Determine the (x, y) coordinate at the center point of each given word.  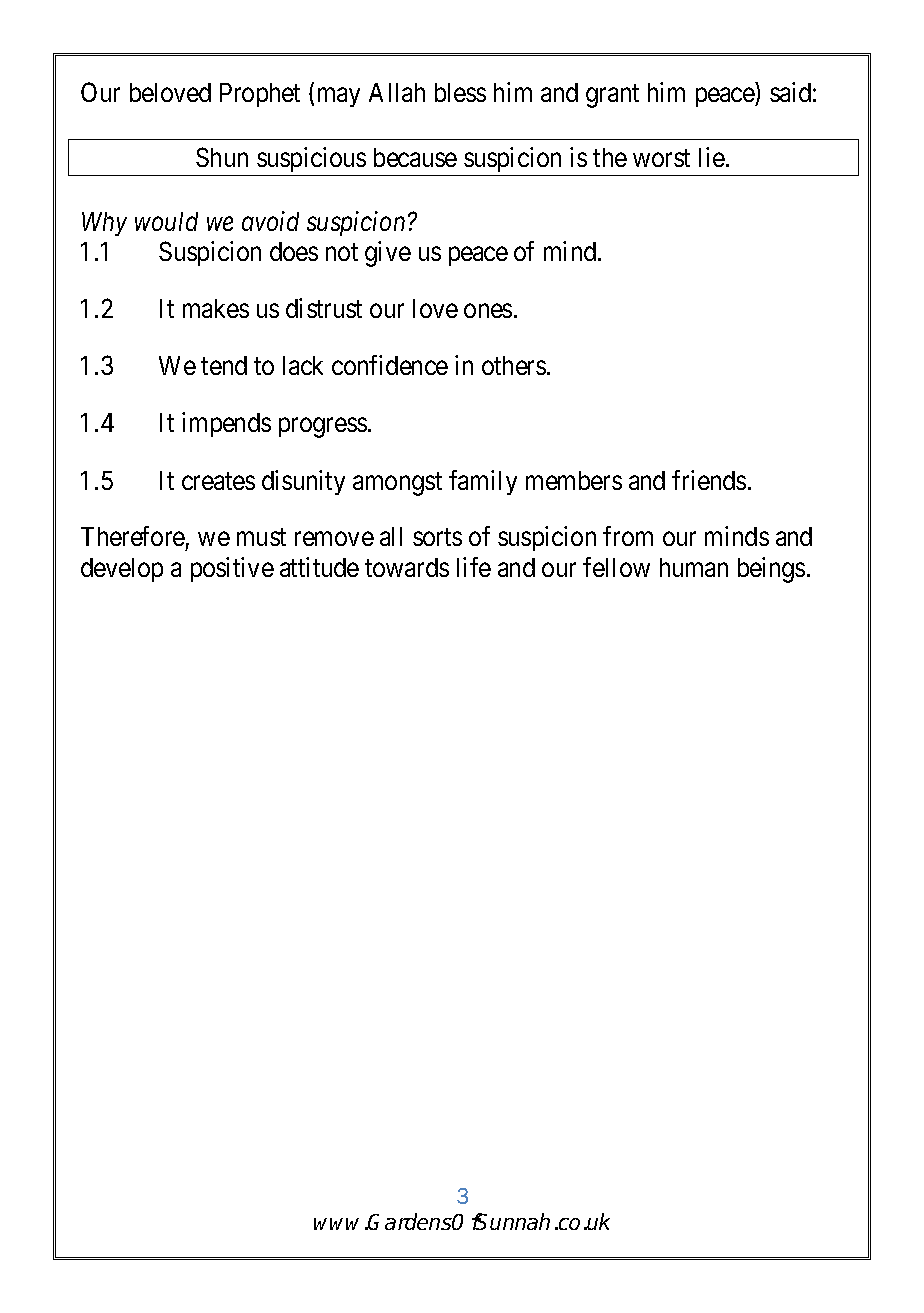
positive (232, 569)
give (388, 254)
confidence (390, 365)
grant (612, 96)
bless (460, 92)
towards (407, 567)
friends (709, 480)
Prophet (260, 95)
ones (488, 311)
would (166, 221)
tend (224, 365)
